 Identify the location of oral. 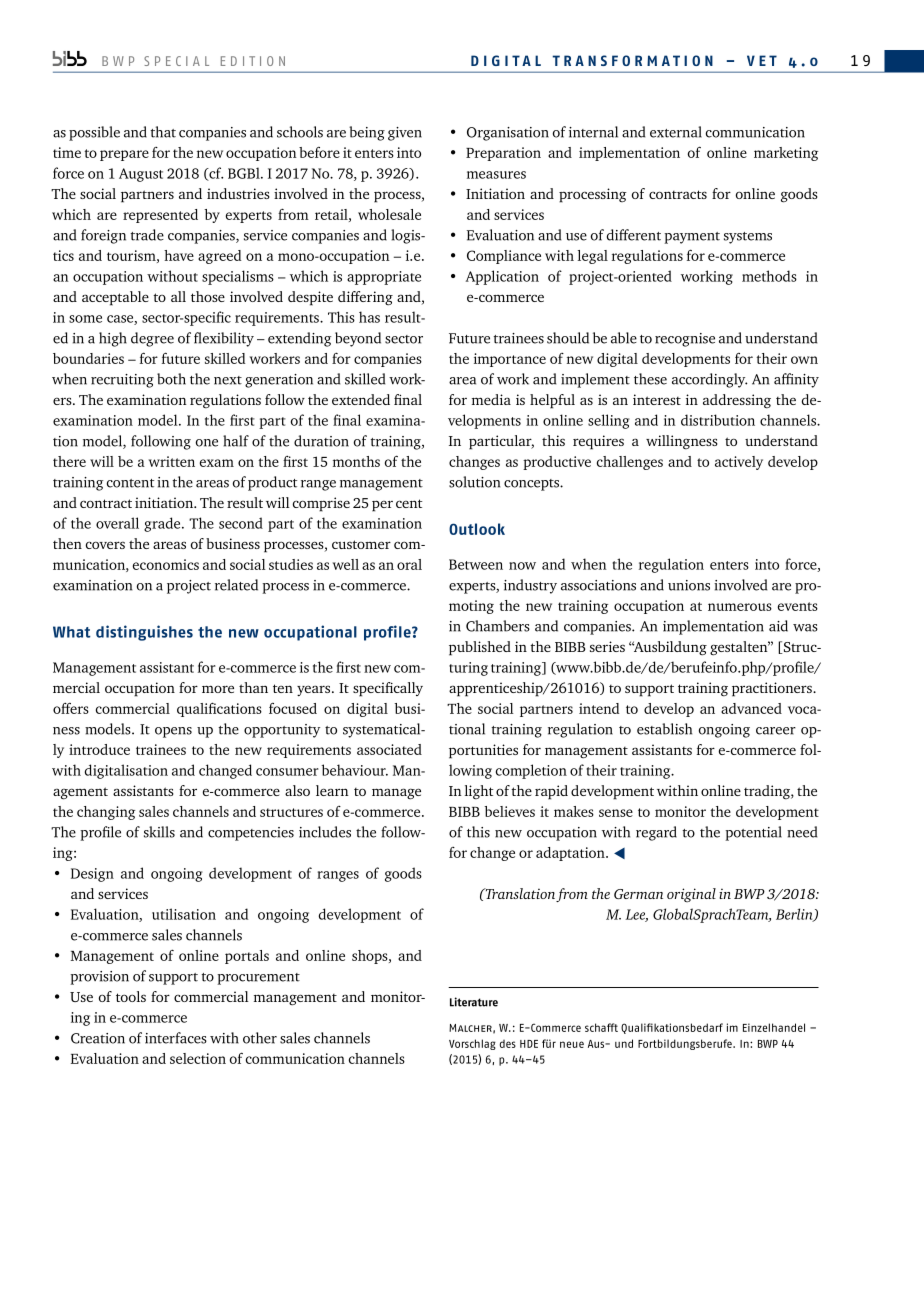
(409, 564).
